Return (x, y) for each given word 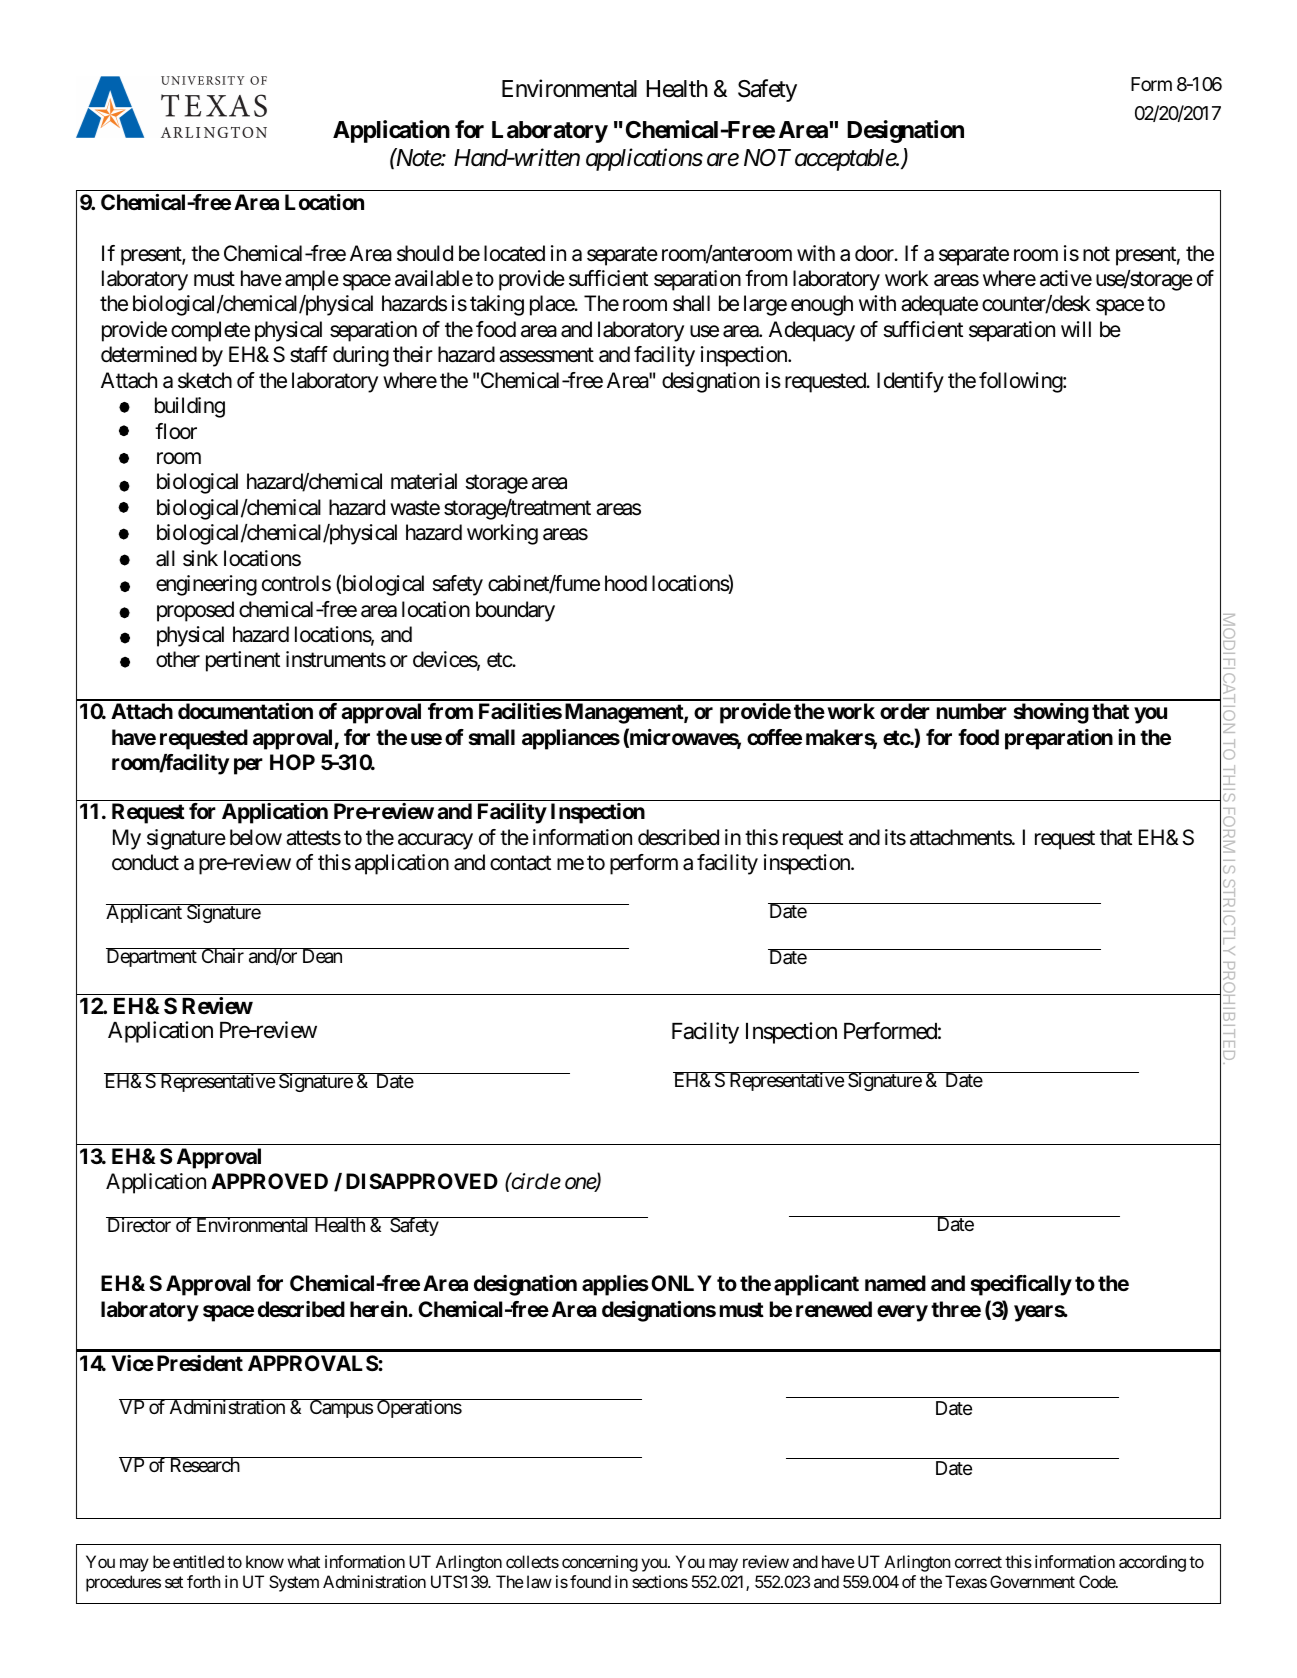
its (895, 837)
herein (379, 1309)
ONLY (681, 1283)
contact (520, 863)
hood (626, 583)
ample (312, 280)
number (972, 711)
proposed (195, 611)
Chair (222, 956)
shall (691, 303)
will (1076, 329)
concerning (600, 1563)
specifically (1021, 1285)
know (265, 1561)
